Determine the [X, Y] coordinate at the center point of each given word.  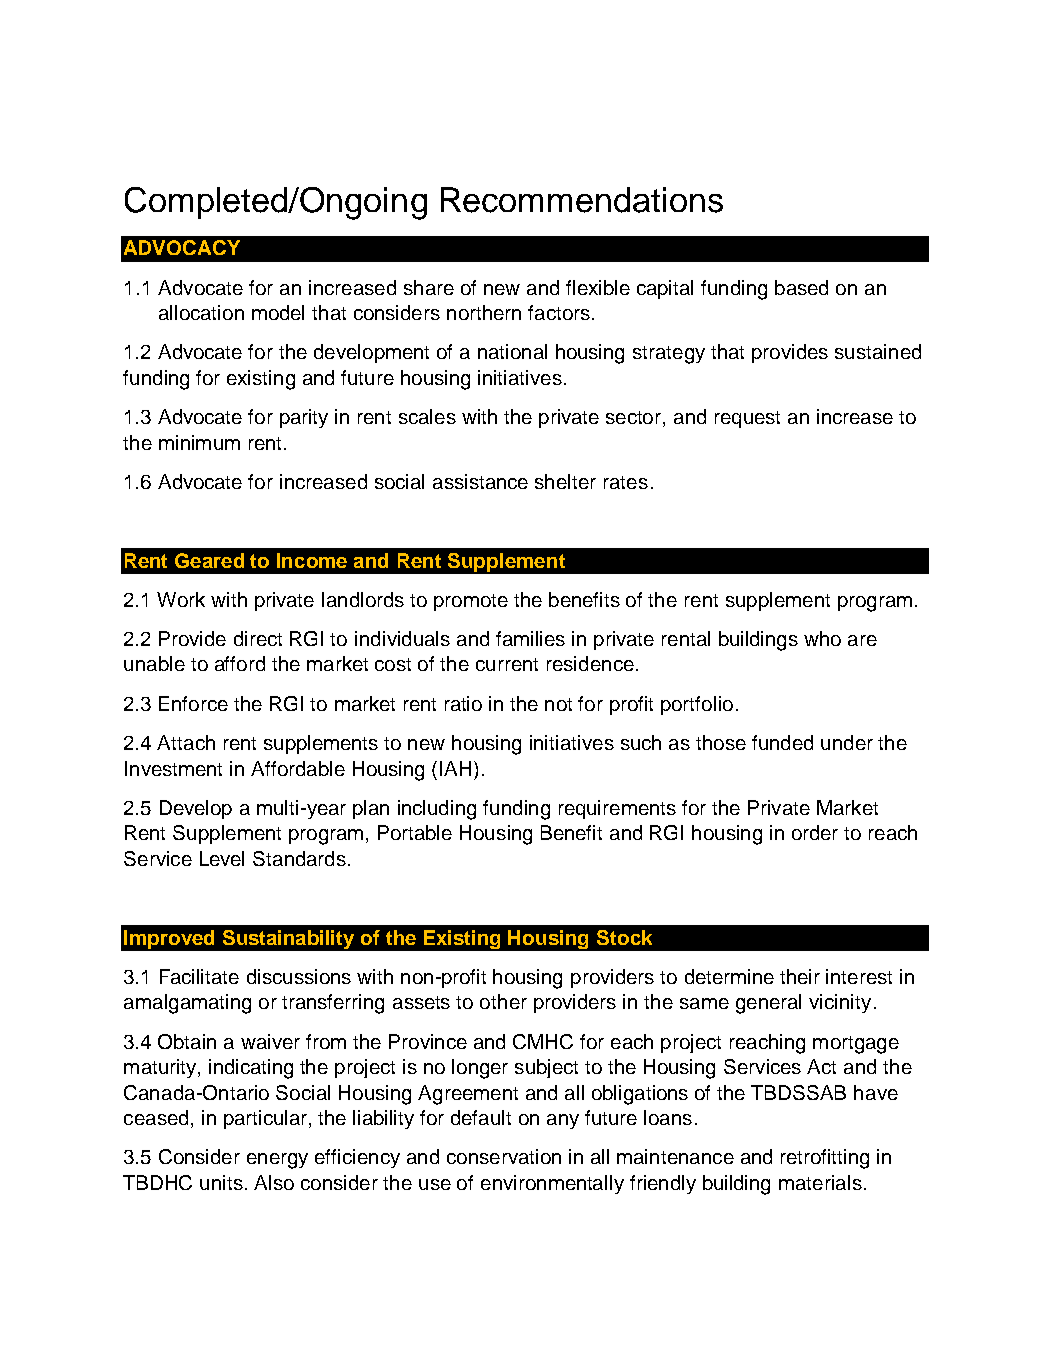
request [747, 419]
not [558, 704]
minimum [199, 442]
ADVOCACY [182, 247]
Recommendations [582, 200]
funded [782, 742]
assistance [480, 481]
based [801, 287]
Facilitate [199, 976]
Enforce [193, 703]
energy [277, 1161]
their [800, 976]
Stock [624, 937]
